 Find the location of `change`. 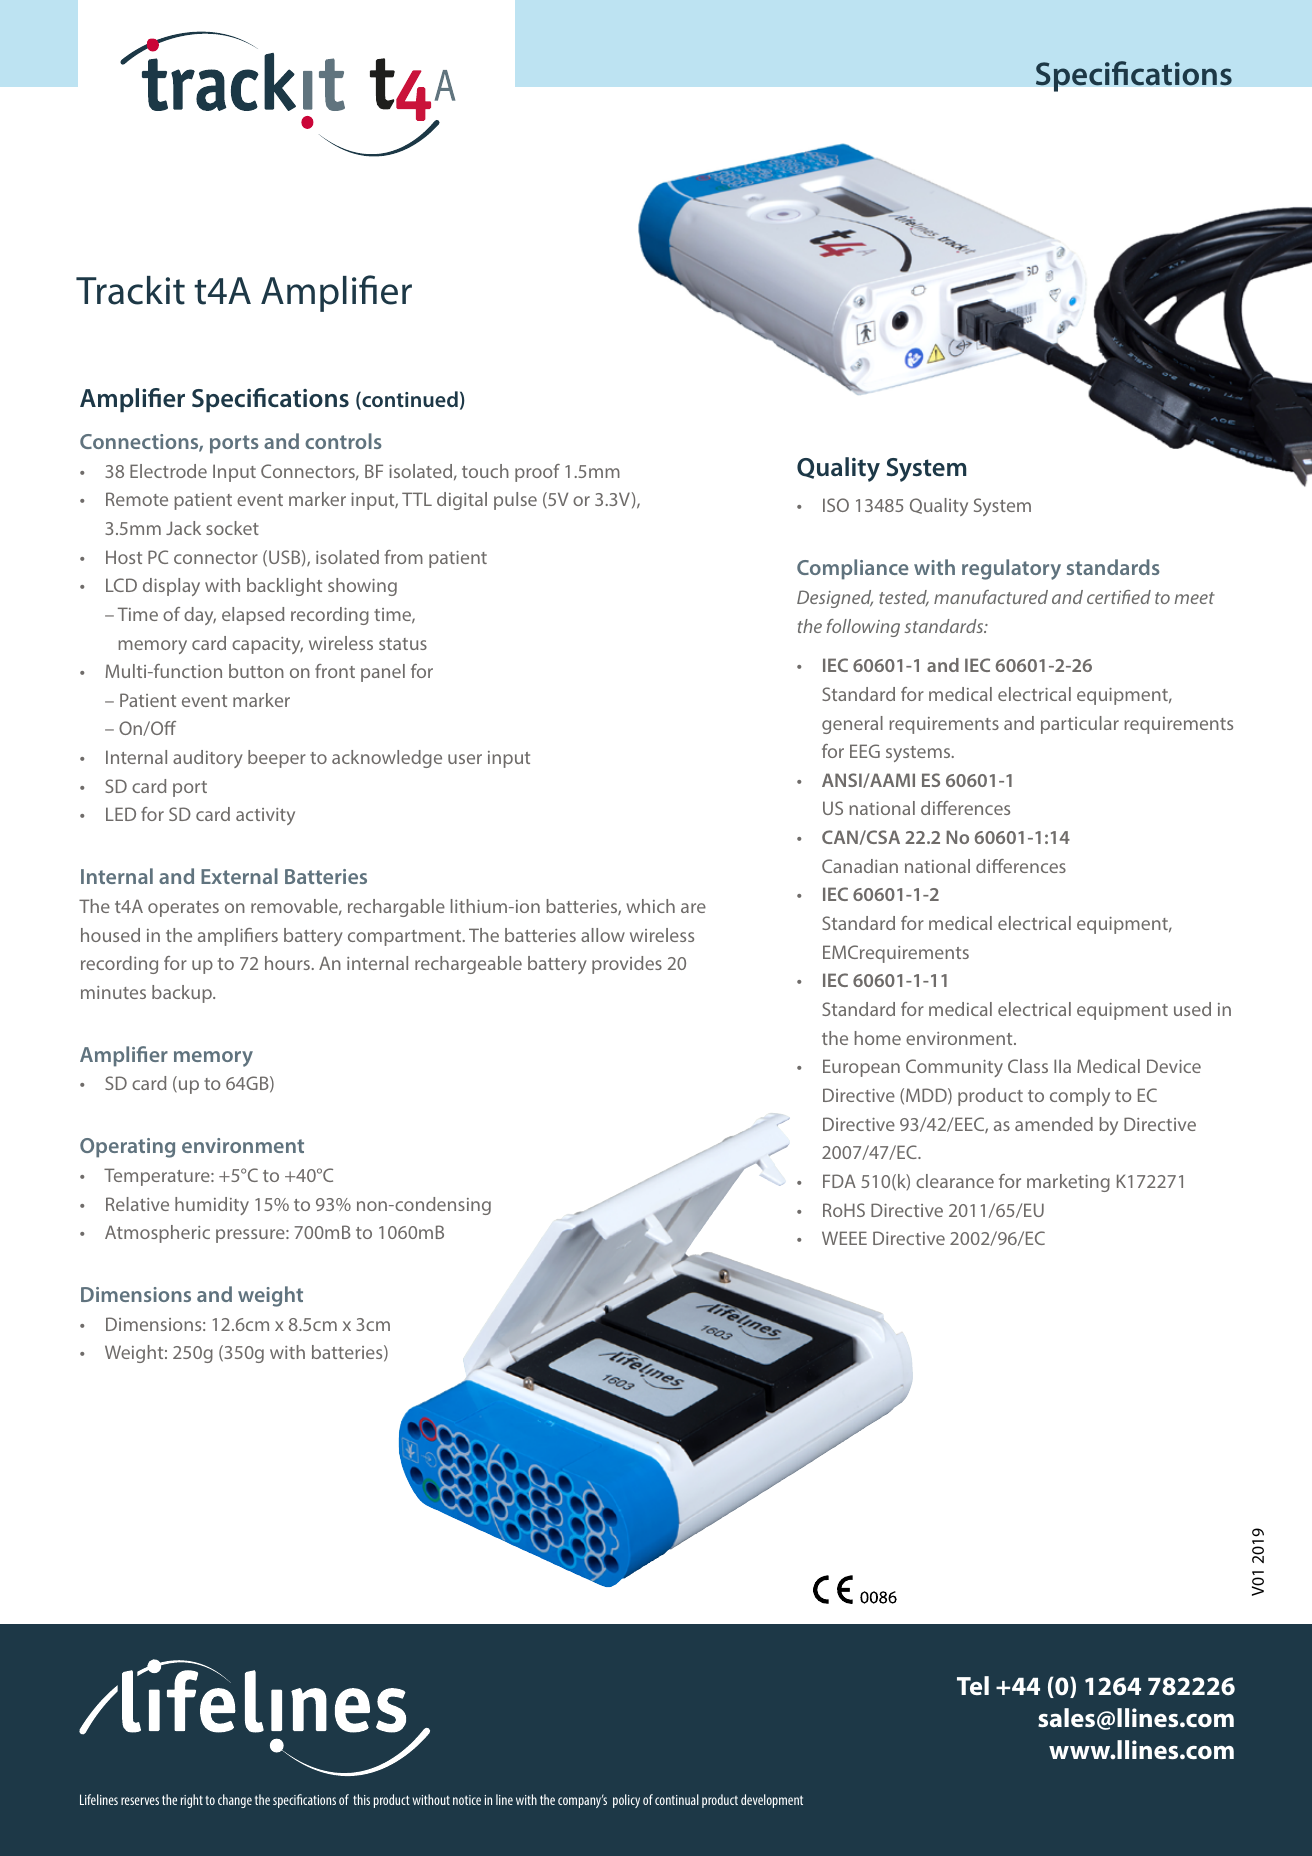

change is located at coordinates (235, 1801).
